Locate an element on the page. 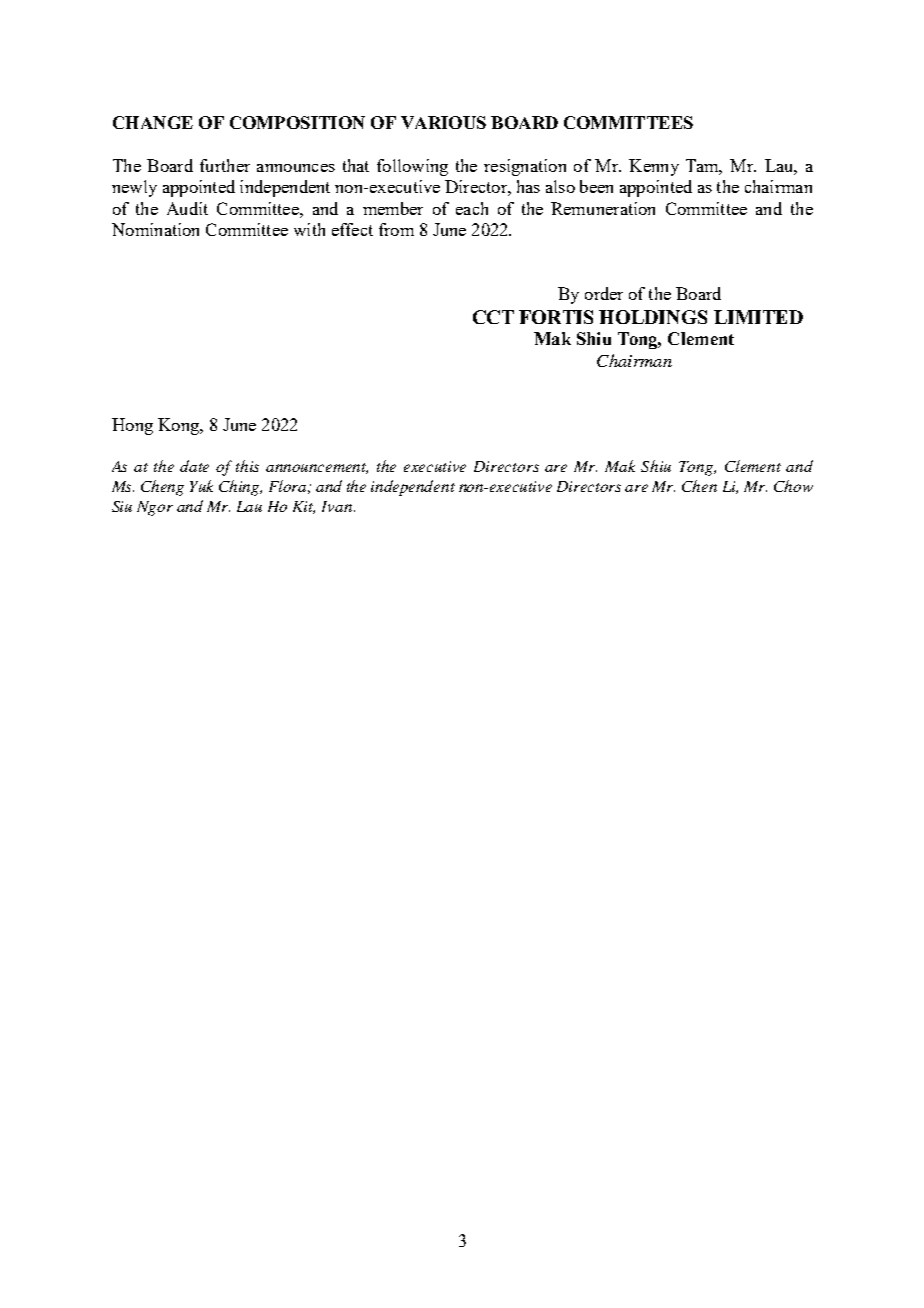 The image size is (924, 1308). Remuneration is located at coordinates (603, 208).
